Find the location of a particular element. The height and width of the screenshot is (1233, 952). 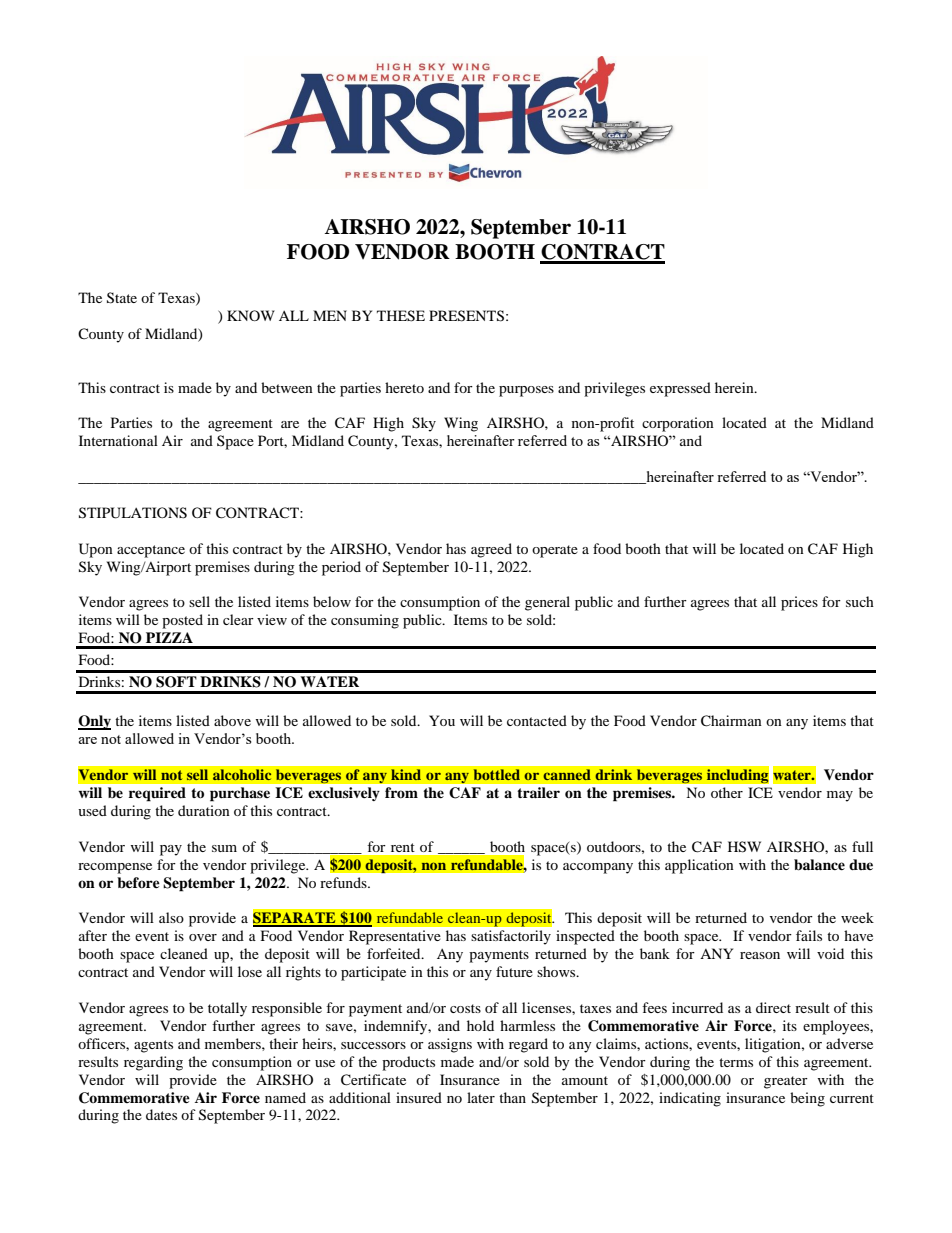

corporation is located at coordinates (678, 424).
